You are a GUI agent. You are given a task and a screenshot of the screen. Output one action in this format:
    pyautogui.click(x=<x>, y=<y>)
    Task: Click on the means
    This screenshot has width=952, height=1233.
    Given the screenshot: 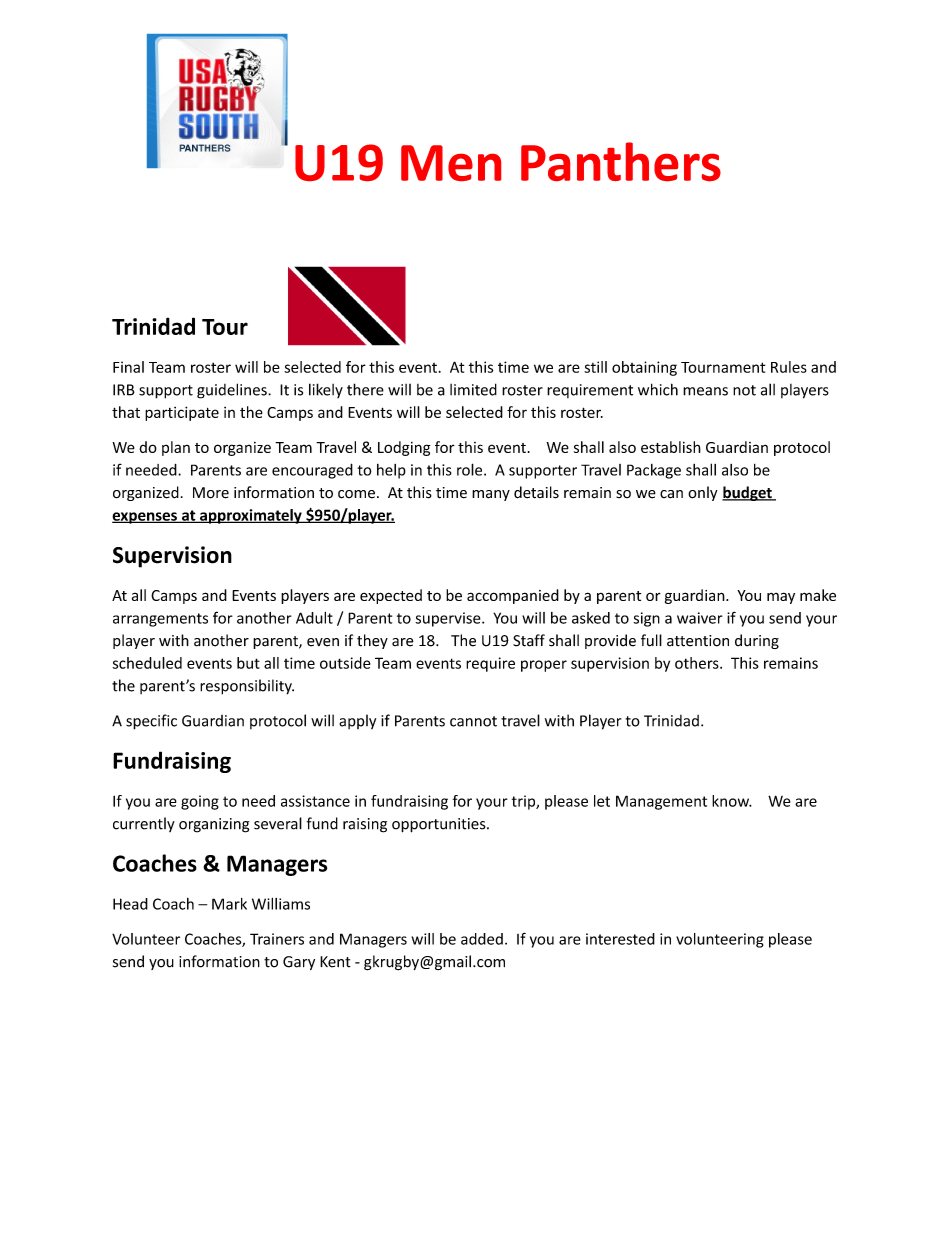 What is the action you would take?
    pyautogui.click(x=705, y=391)
